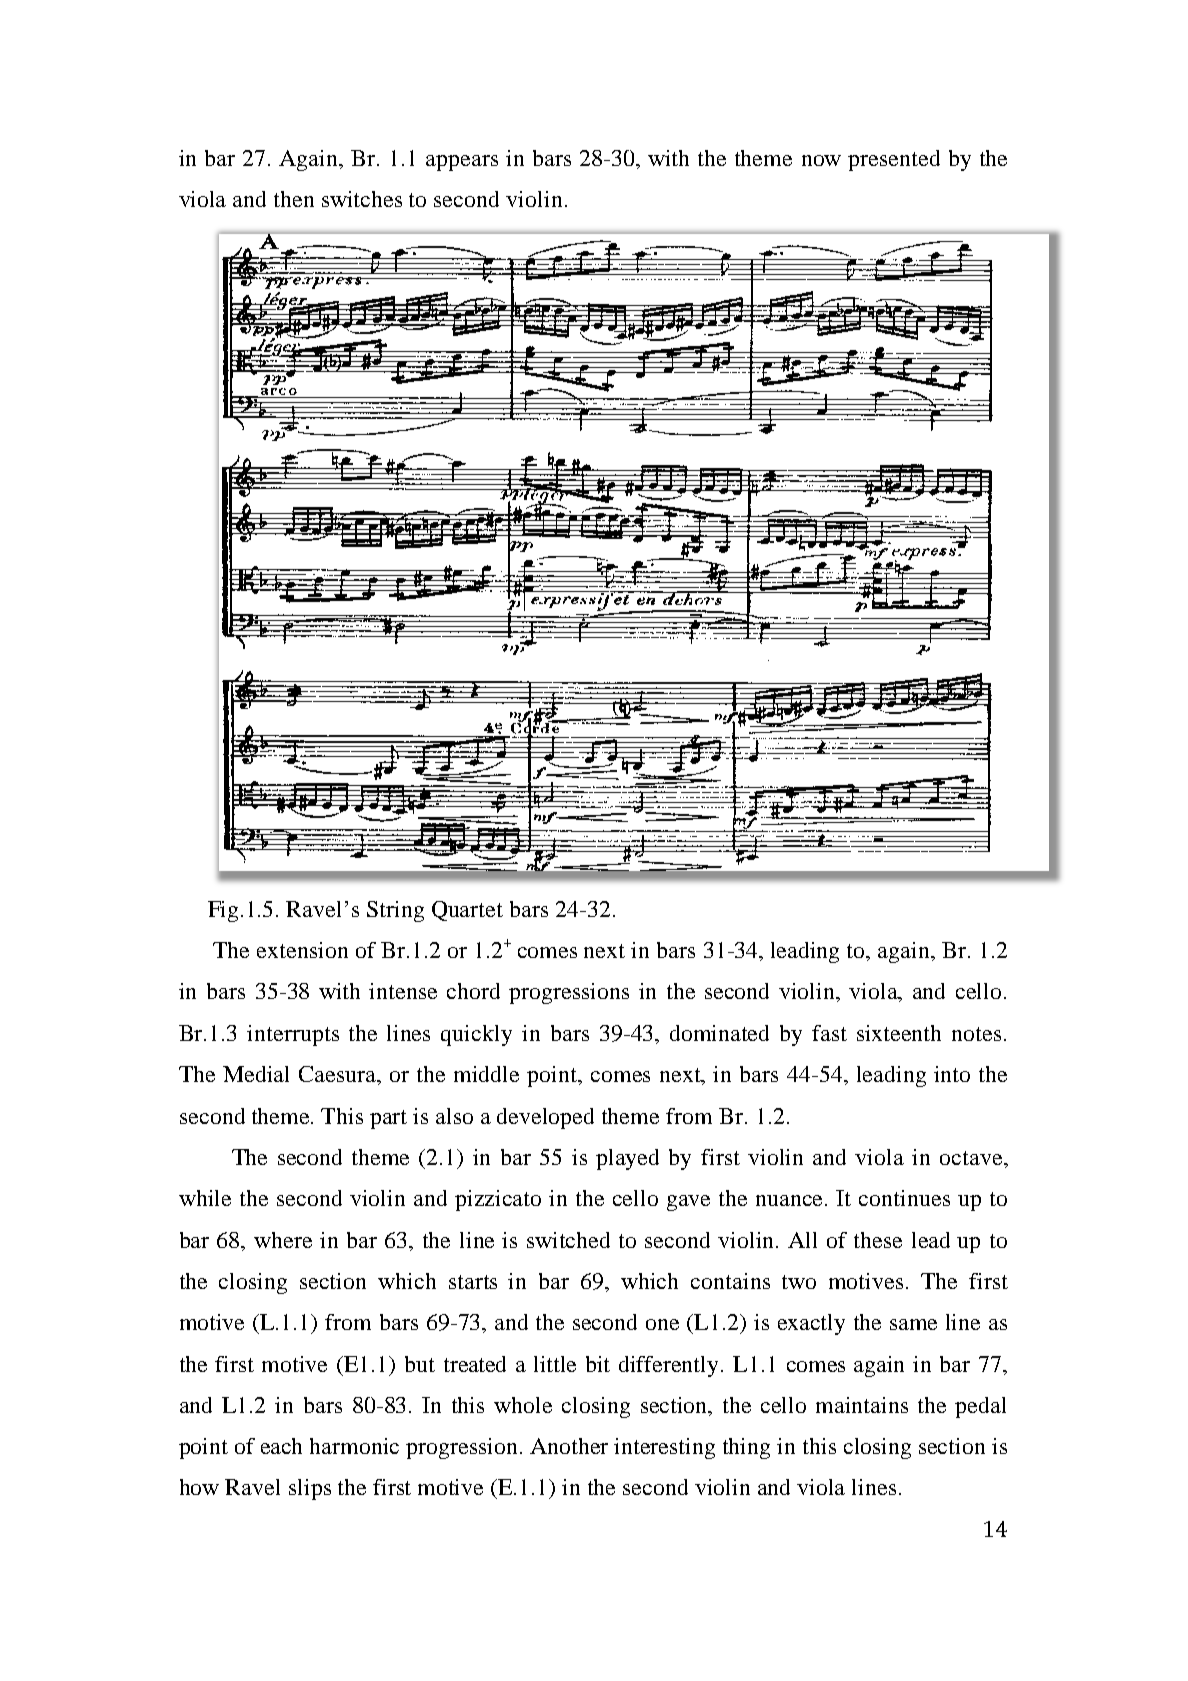 The image size is (1188, 1681). What do you see at coordinates (281, 1446) in the screenshot?
I see `each` at bounding box center [281, 1446].
